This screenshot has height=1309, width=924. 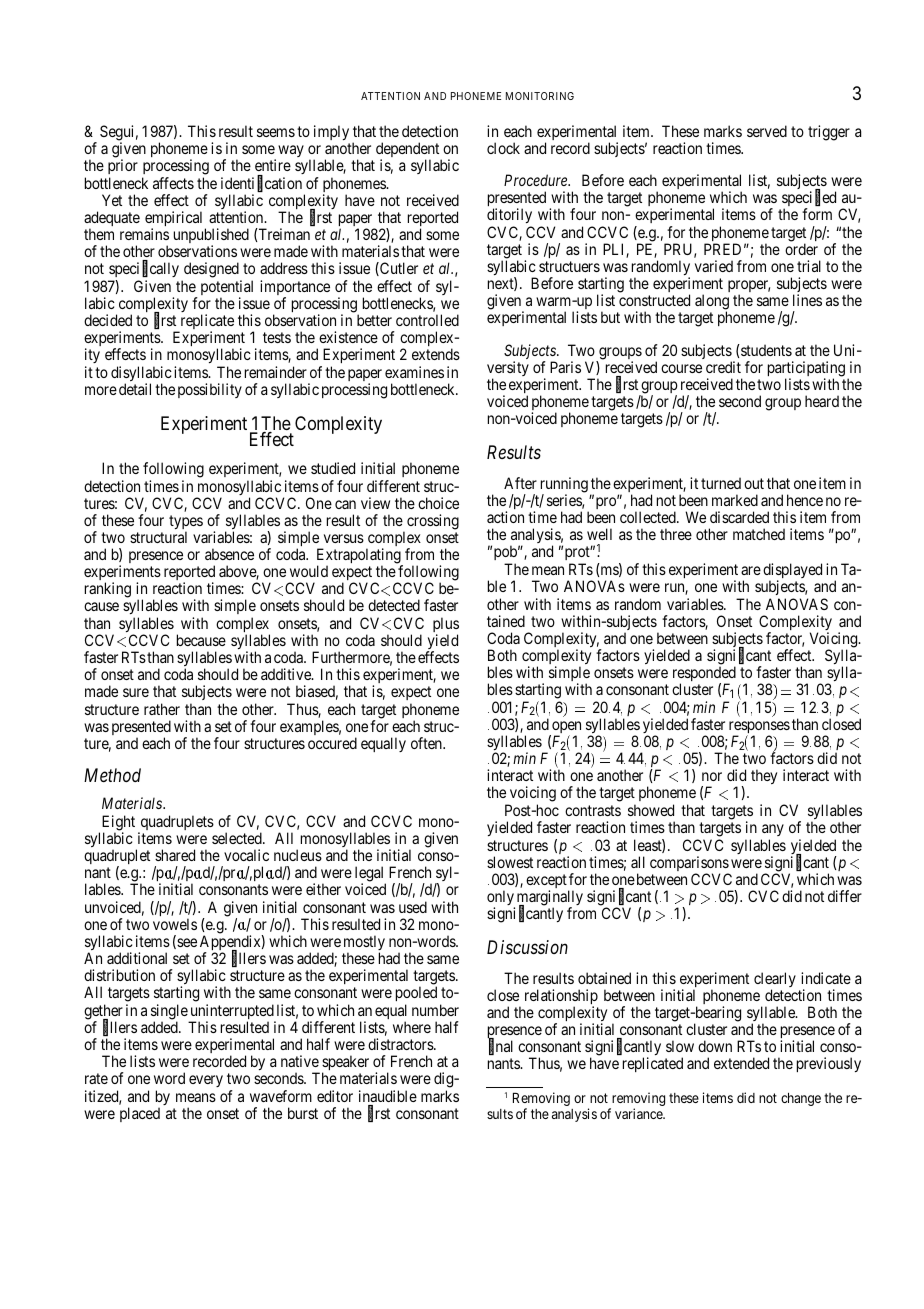 What do you see at coordinates (112, 775) in the screenshot?
I see `Method` at bounding box center [112, 775].
